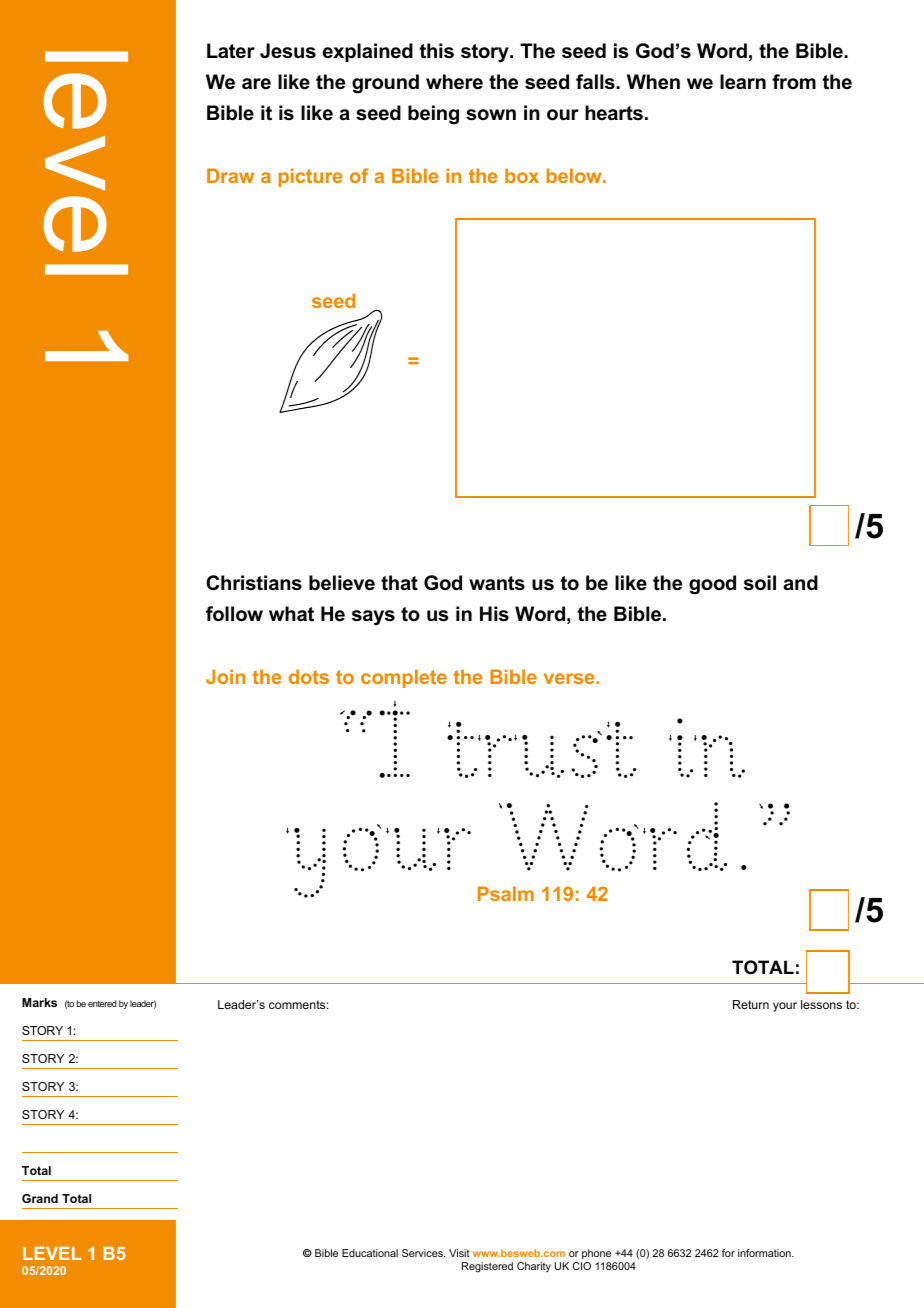 The image size is (924, 1308). Describe the element at coordinates (454, 82) in the screenshot. I see `where` at that location.
